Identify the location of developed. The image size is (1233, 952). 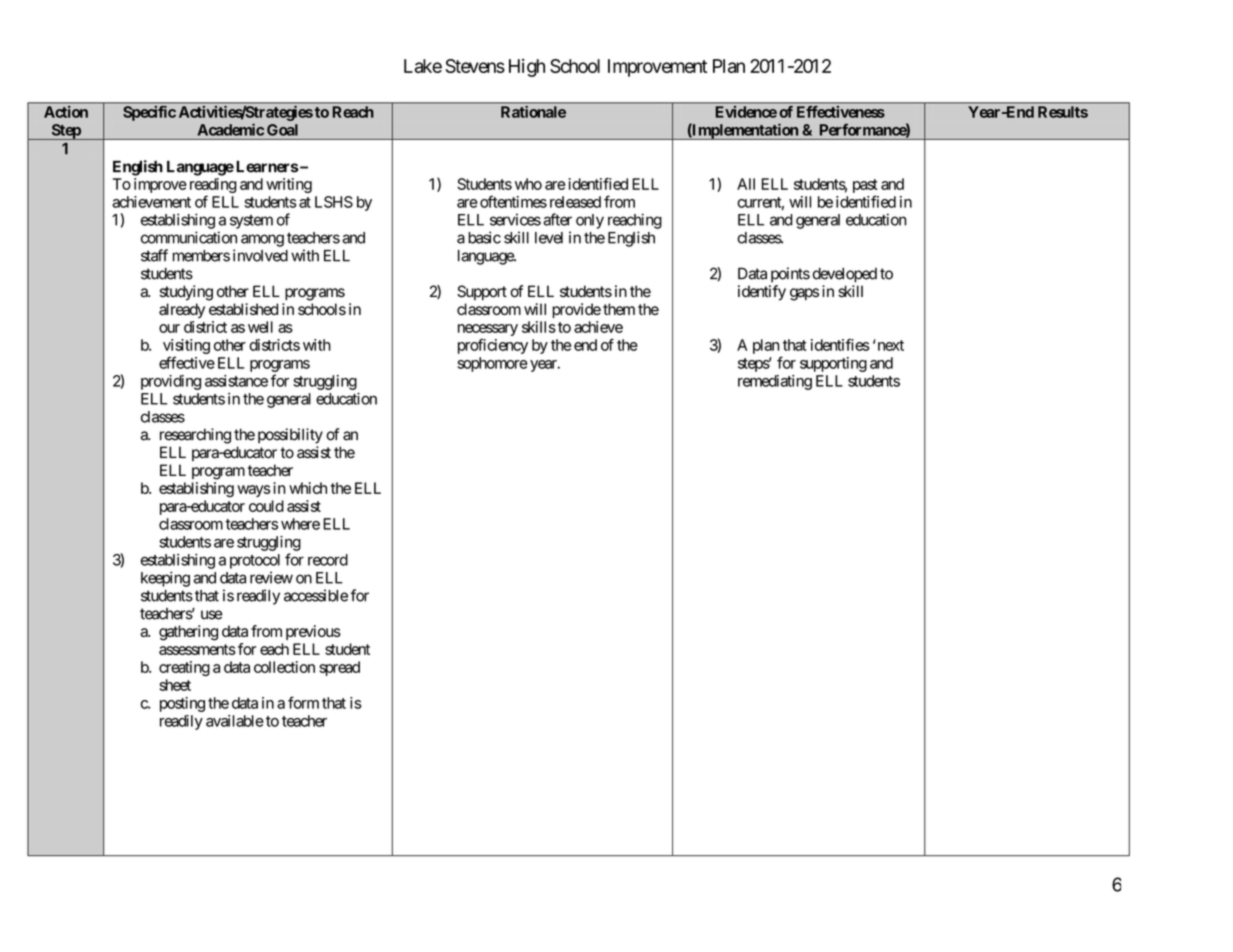
(845, 275).
